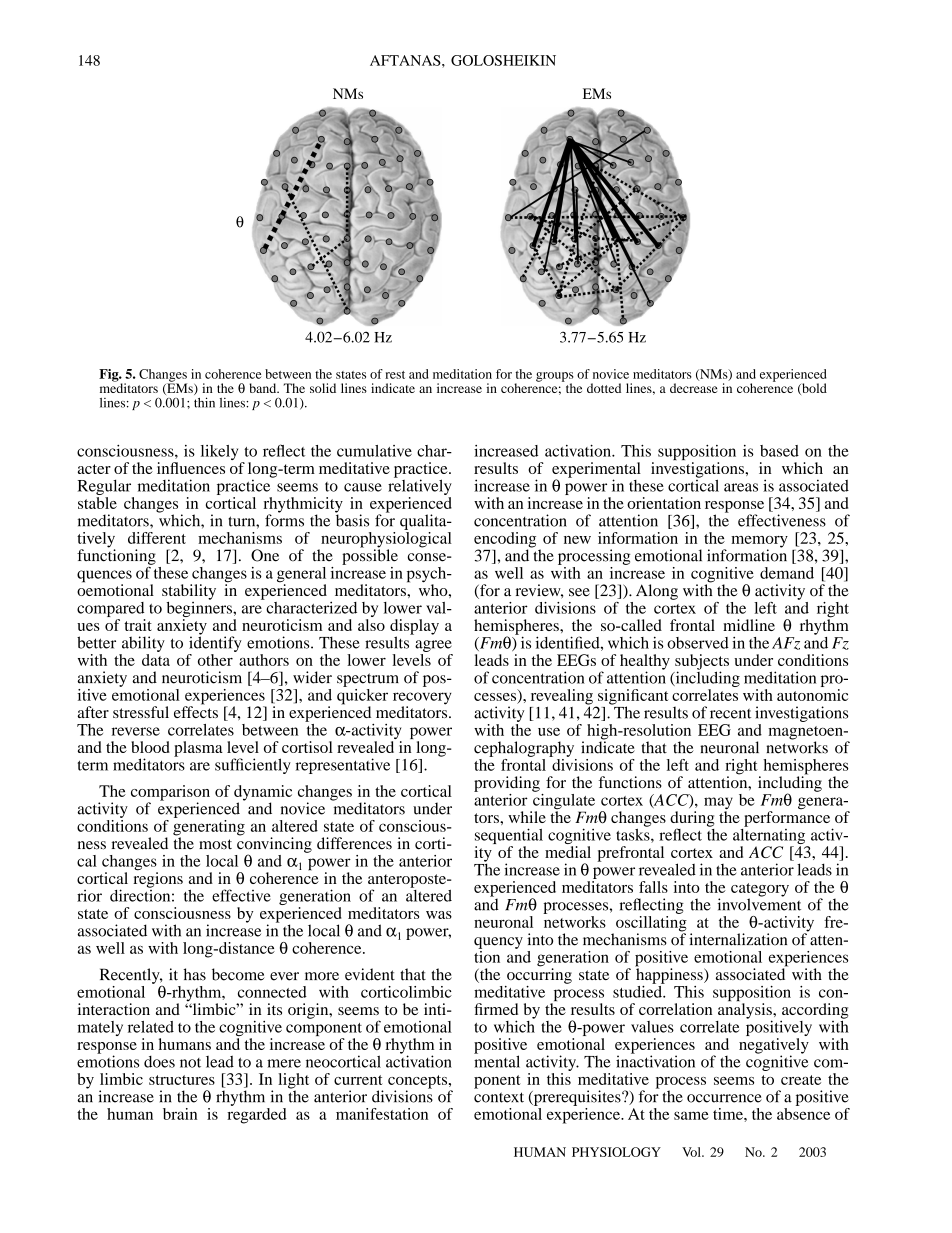 The width and height of the document is (952, 1233). What do you see at coordinates (693, 388) in the document?
I see `decrease` at bounding box center [693, 388].
